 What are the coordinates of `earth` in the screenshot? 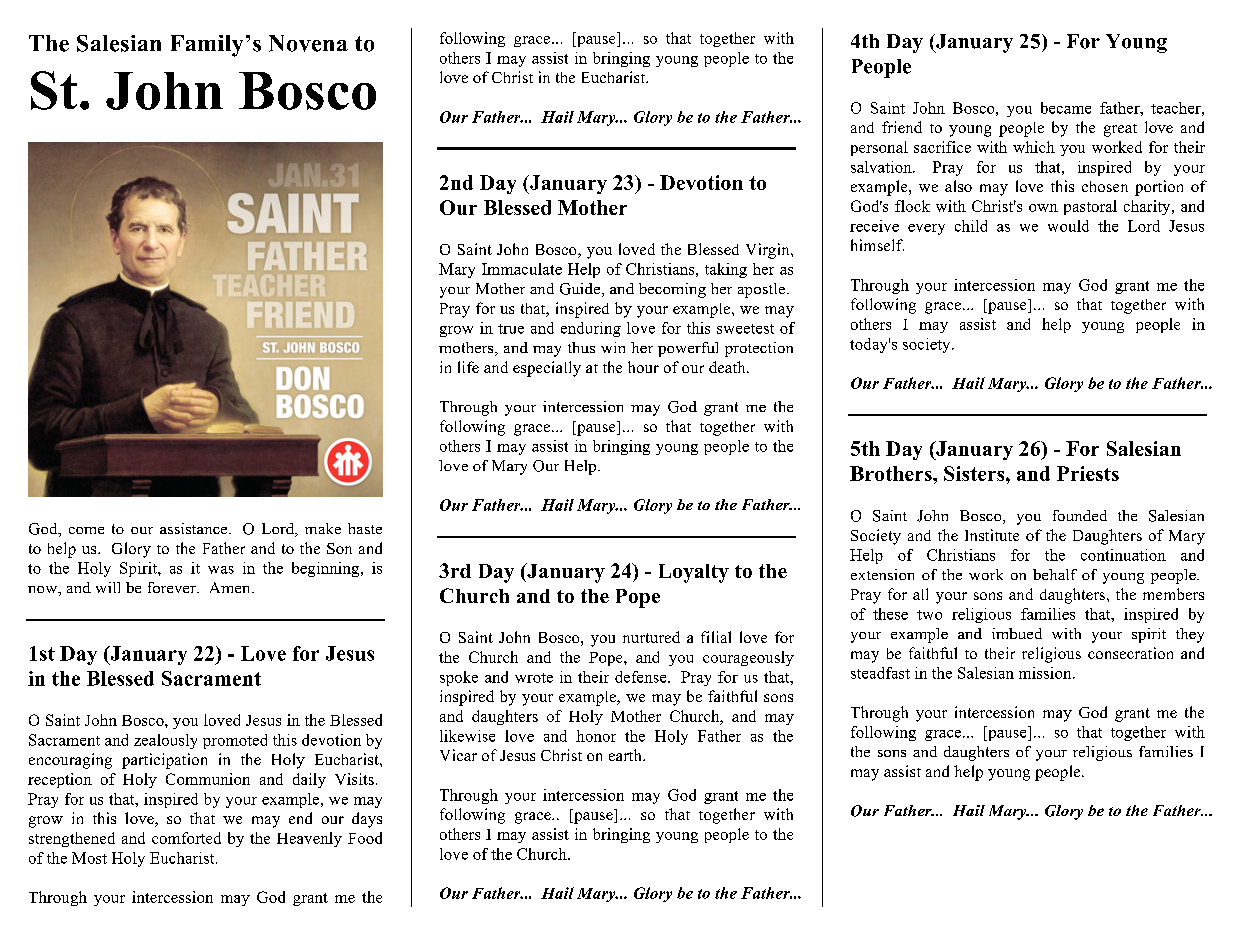 It's located at (626, 755).
